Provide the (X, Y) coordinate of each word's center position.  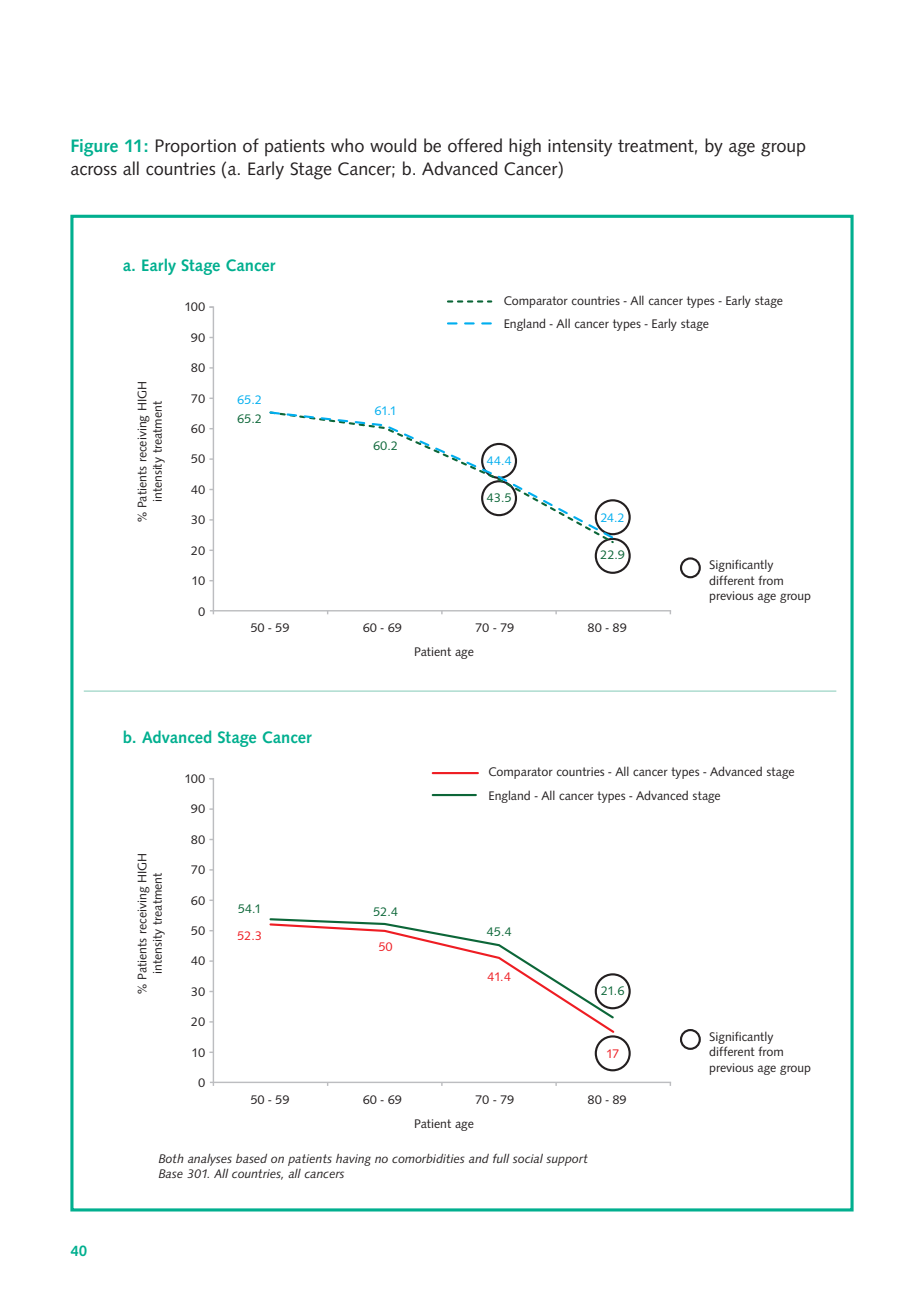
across (94, 171)
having (353, 1160)
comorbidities (428, 1158)
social (528, 1158)
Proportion (195, 147)
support (567, 1160)
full (501, 1158)
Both (171, 1158)
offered (475, 145)
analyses (210, 1160)
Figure (94, 148)
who (347, 145)
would (393, 145)
